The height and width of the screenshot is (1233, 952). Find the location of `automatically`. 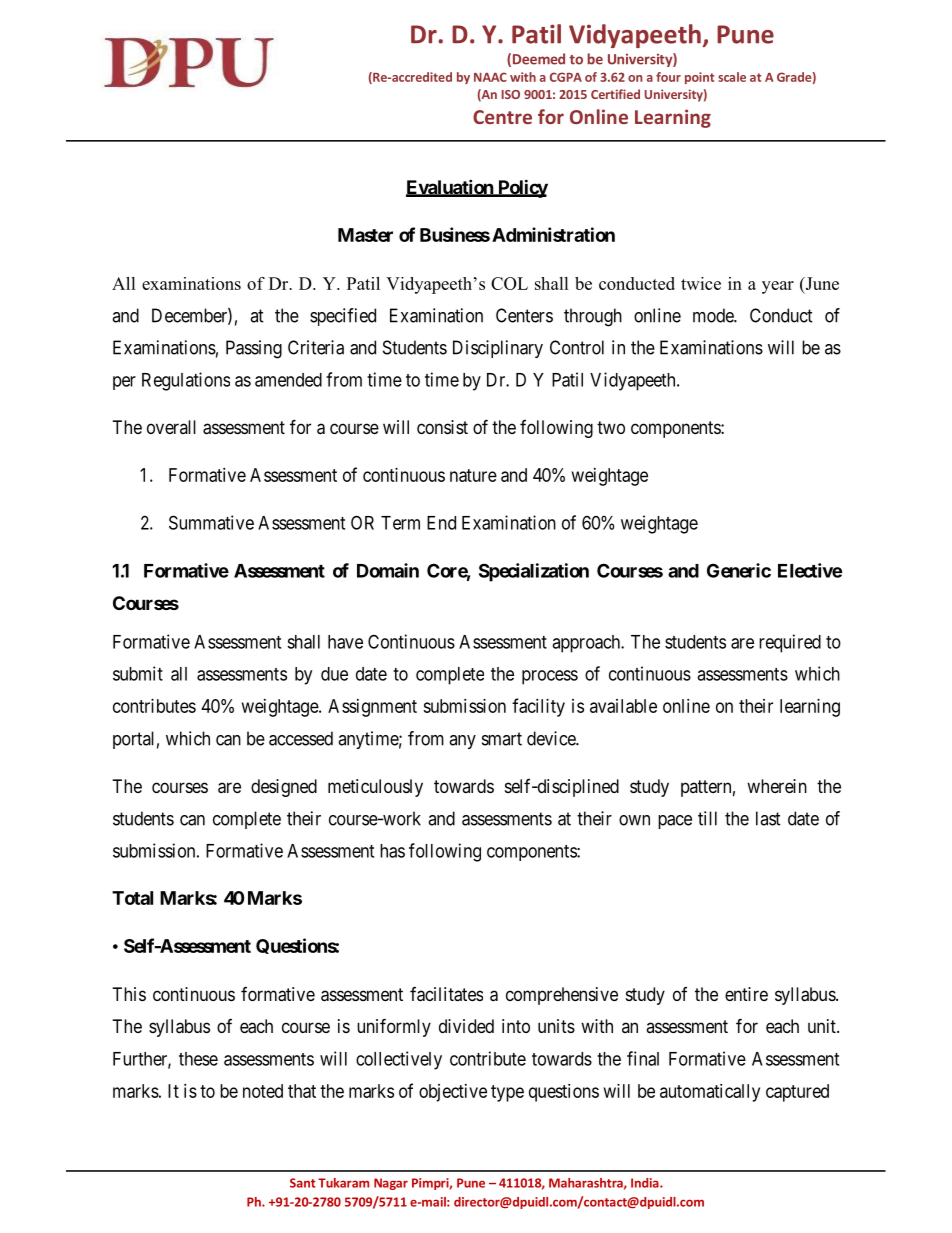

automatically is located at coordinates (710, 1093).
